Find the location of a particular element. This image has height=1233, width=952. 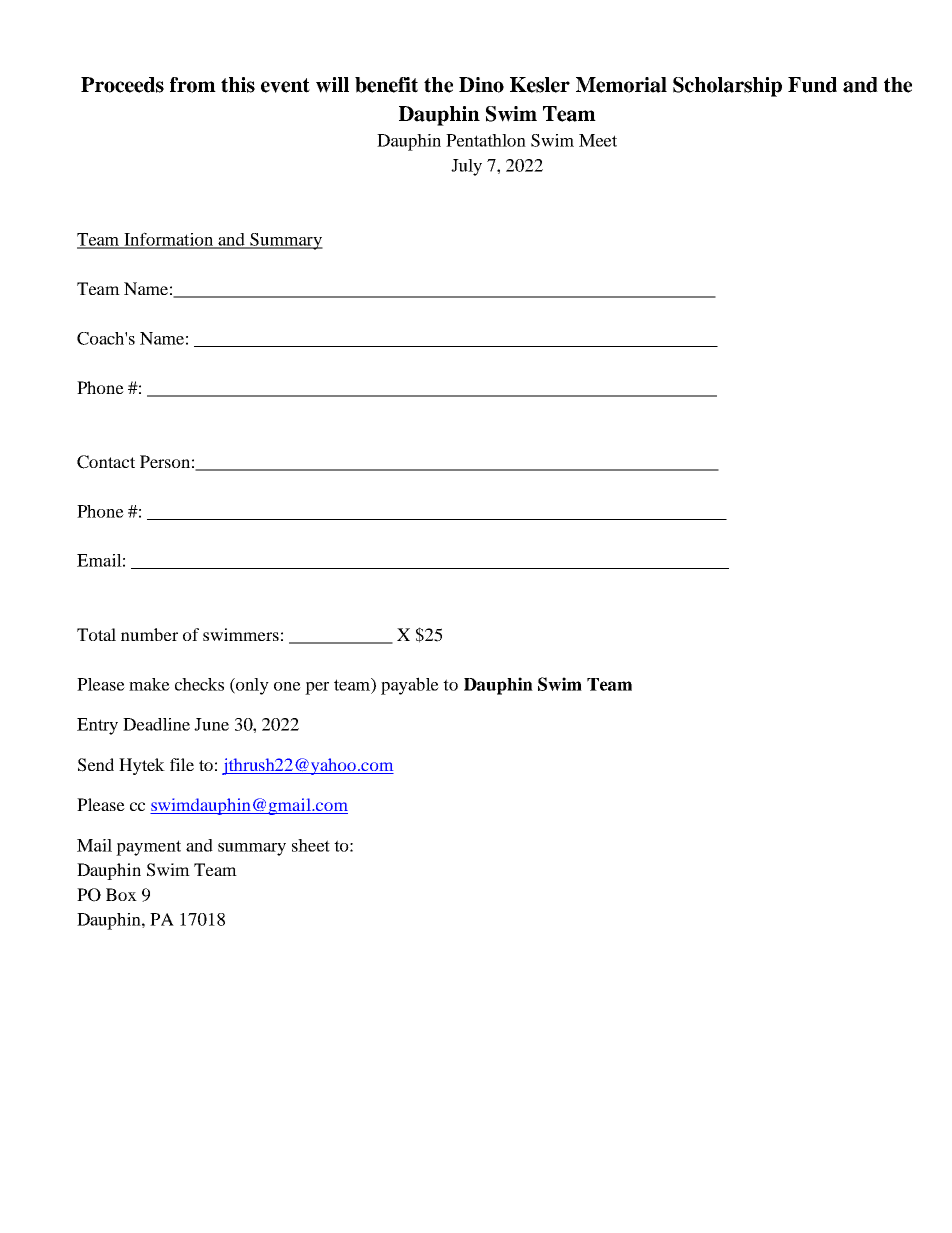

from is located at coordinates (193, 85).
